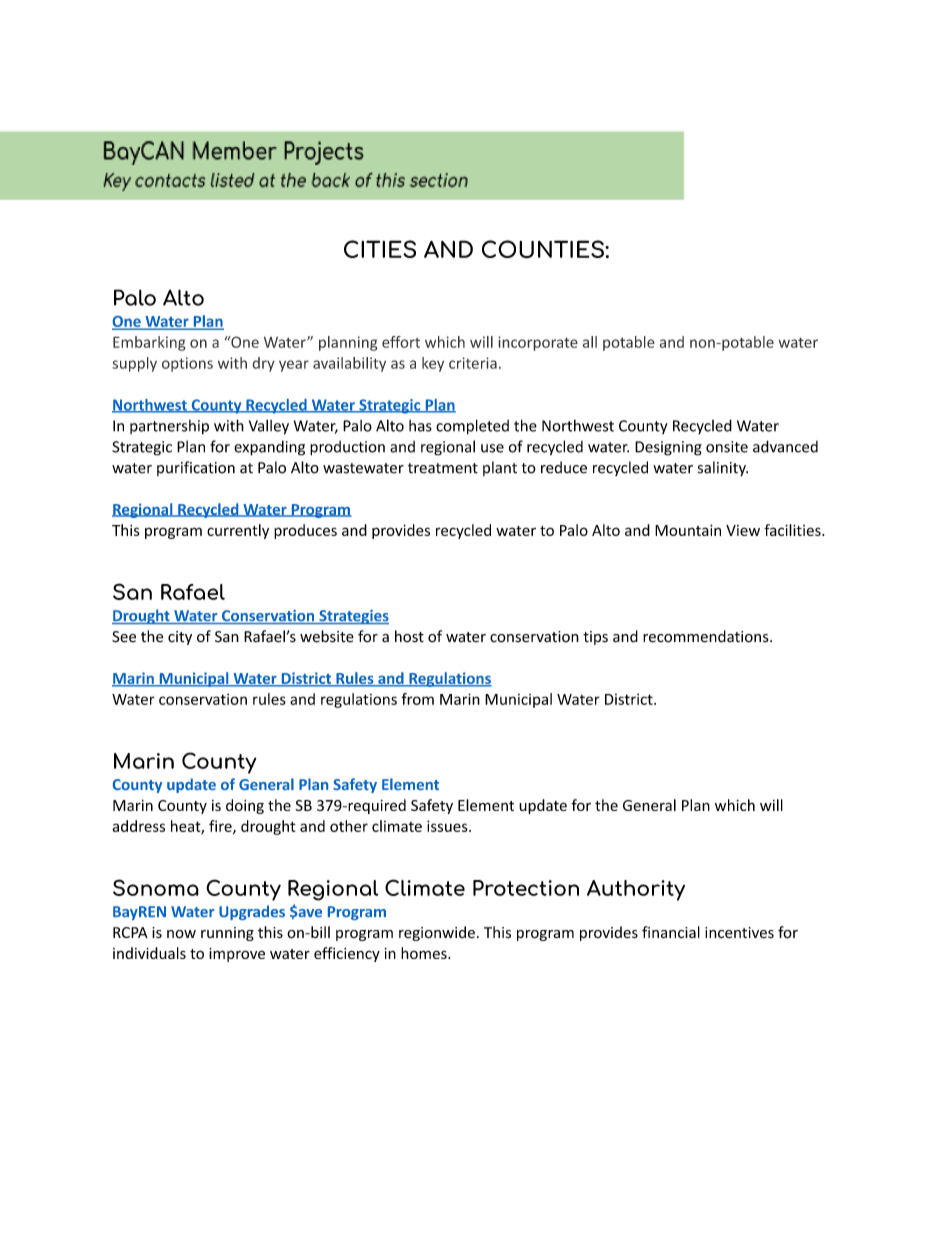 This page has width=952, height=1233. What do you see at coordinates (180, 638) in the page?
I see `city` at bounding box center [180, 638].
